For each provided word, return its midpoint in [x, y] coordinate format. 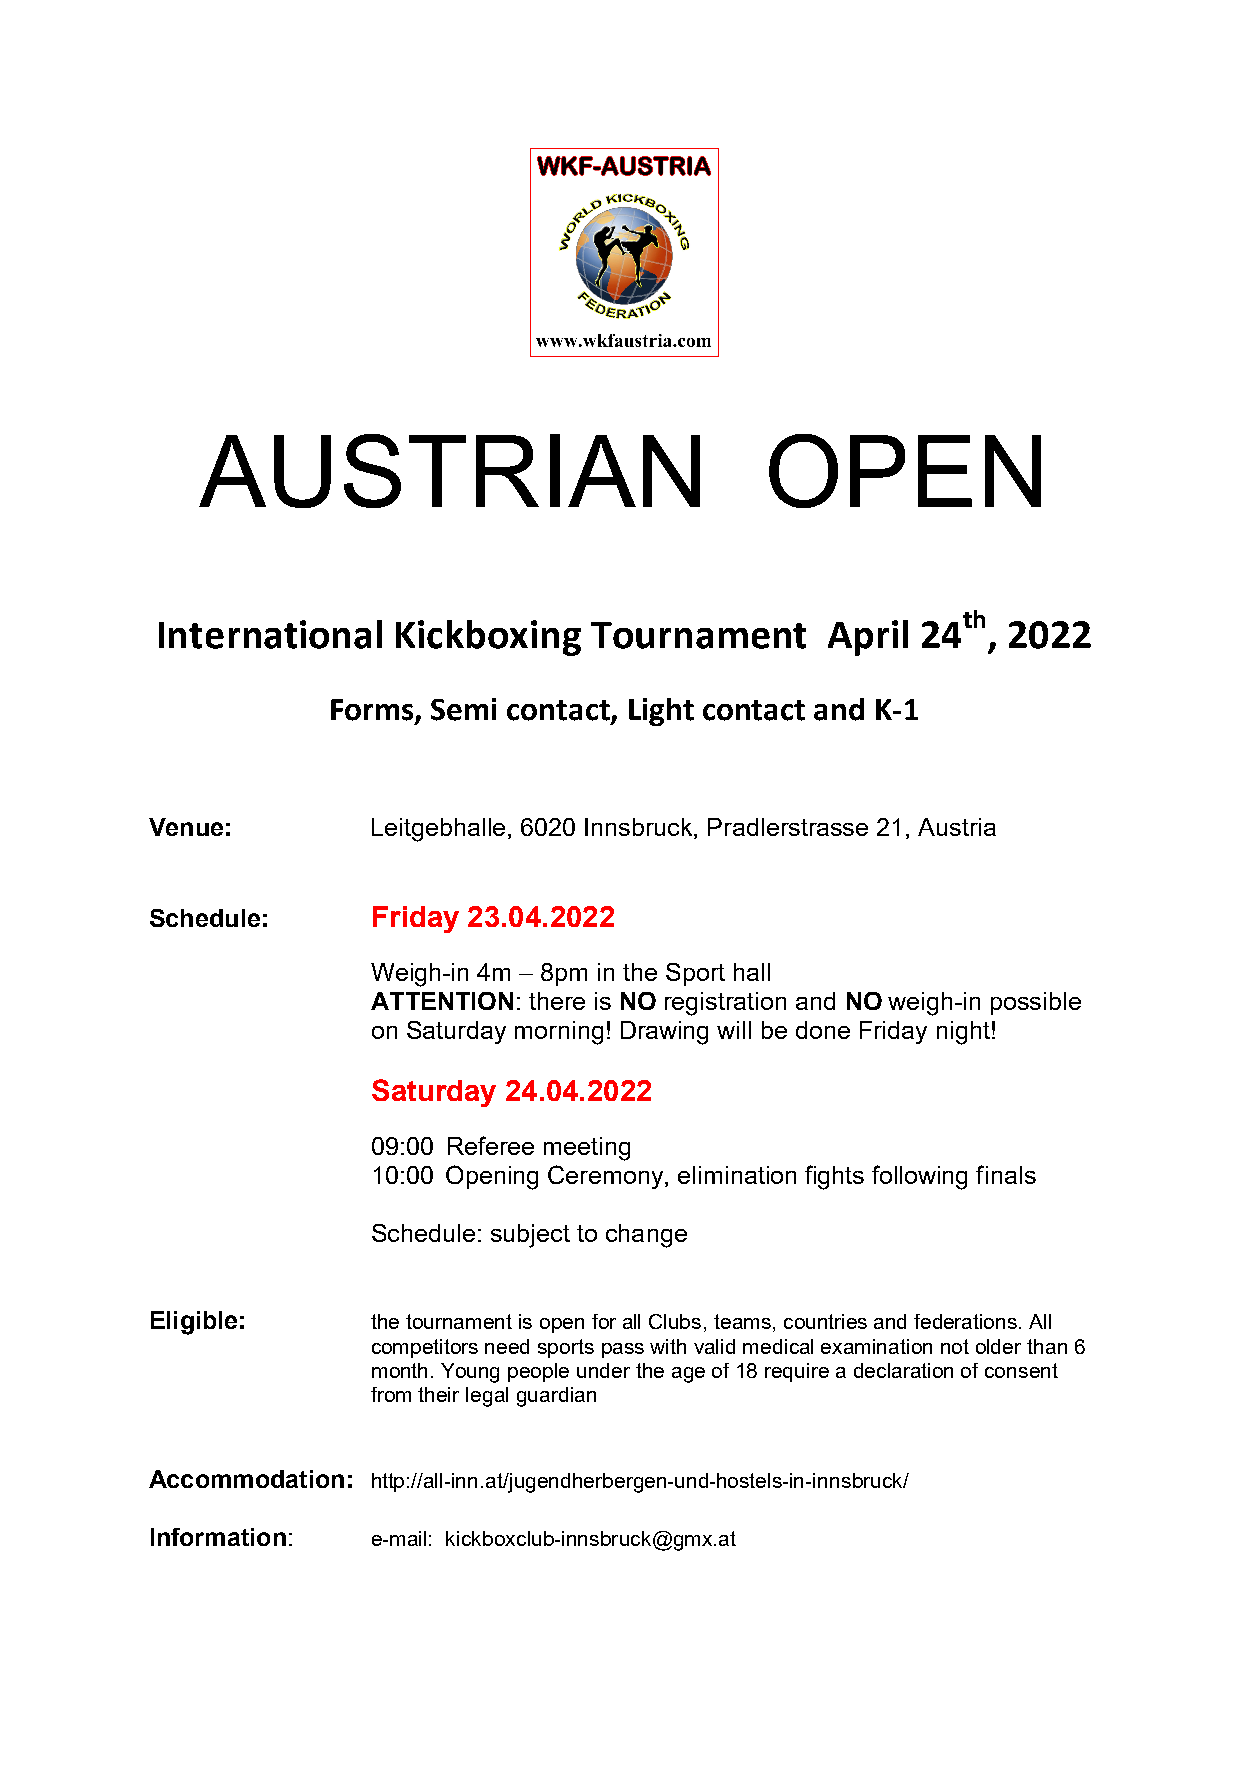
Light [661, 712]
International [270, 634]
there [557, 1001]
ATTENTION [442, 1001]
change [646, 1236]
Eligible [194, 1323]
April [868, 638]
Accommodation [246, 1479]
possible [1036, 1003]
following [919, 1177]
